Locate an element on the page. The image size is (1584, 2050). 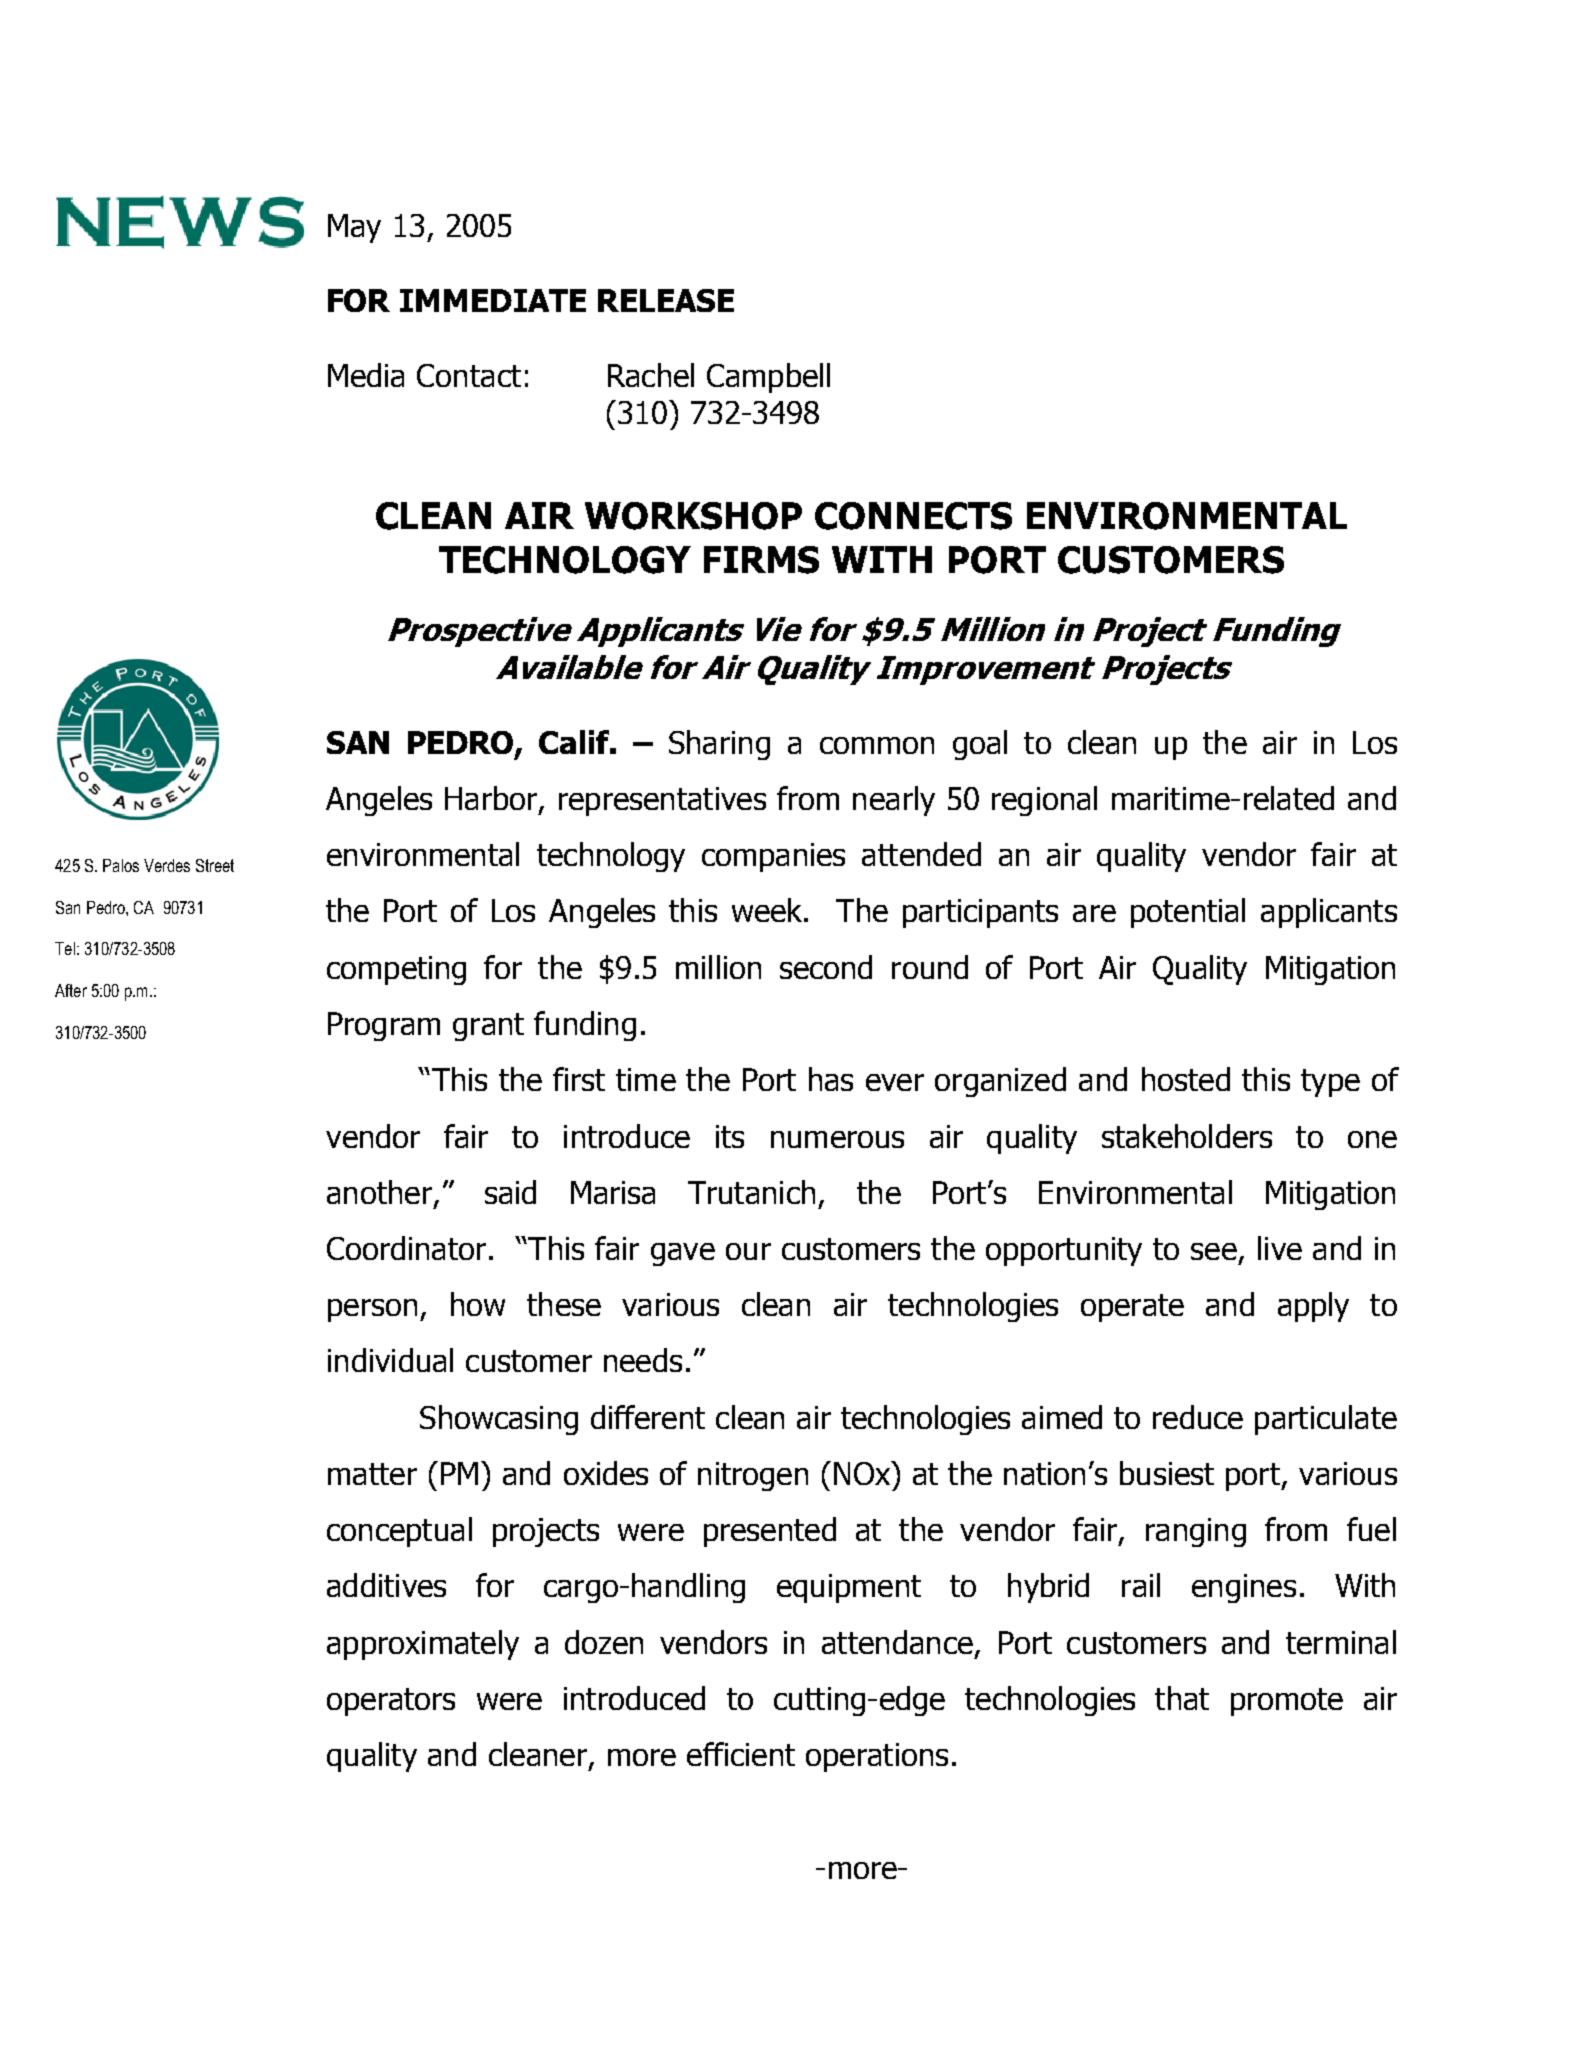
operators is located at coordinates (391, 1702).
